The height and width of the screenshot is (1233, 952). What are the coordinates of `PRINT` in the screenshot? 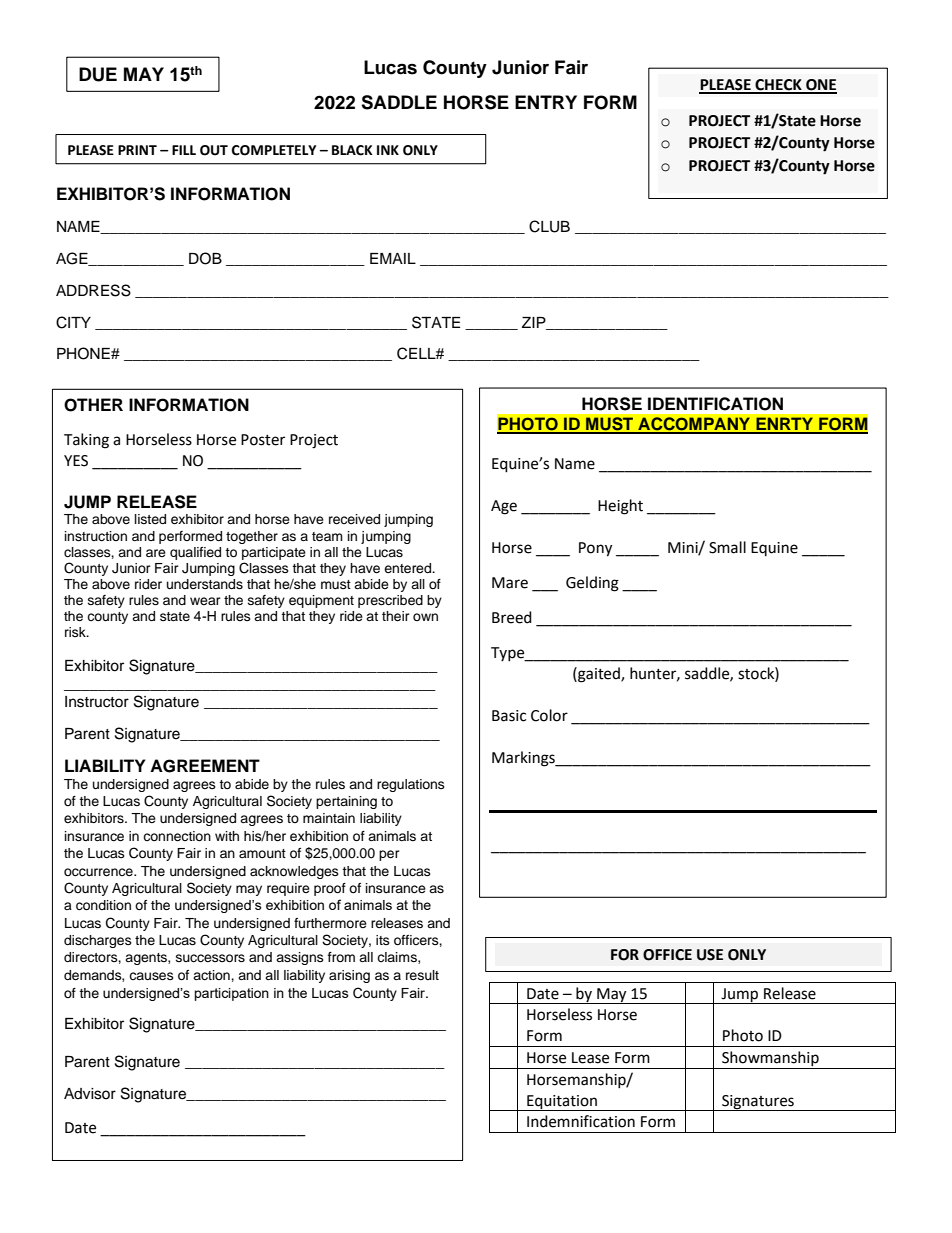 It's located at (137, 150).
